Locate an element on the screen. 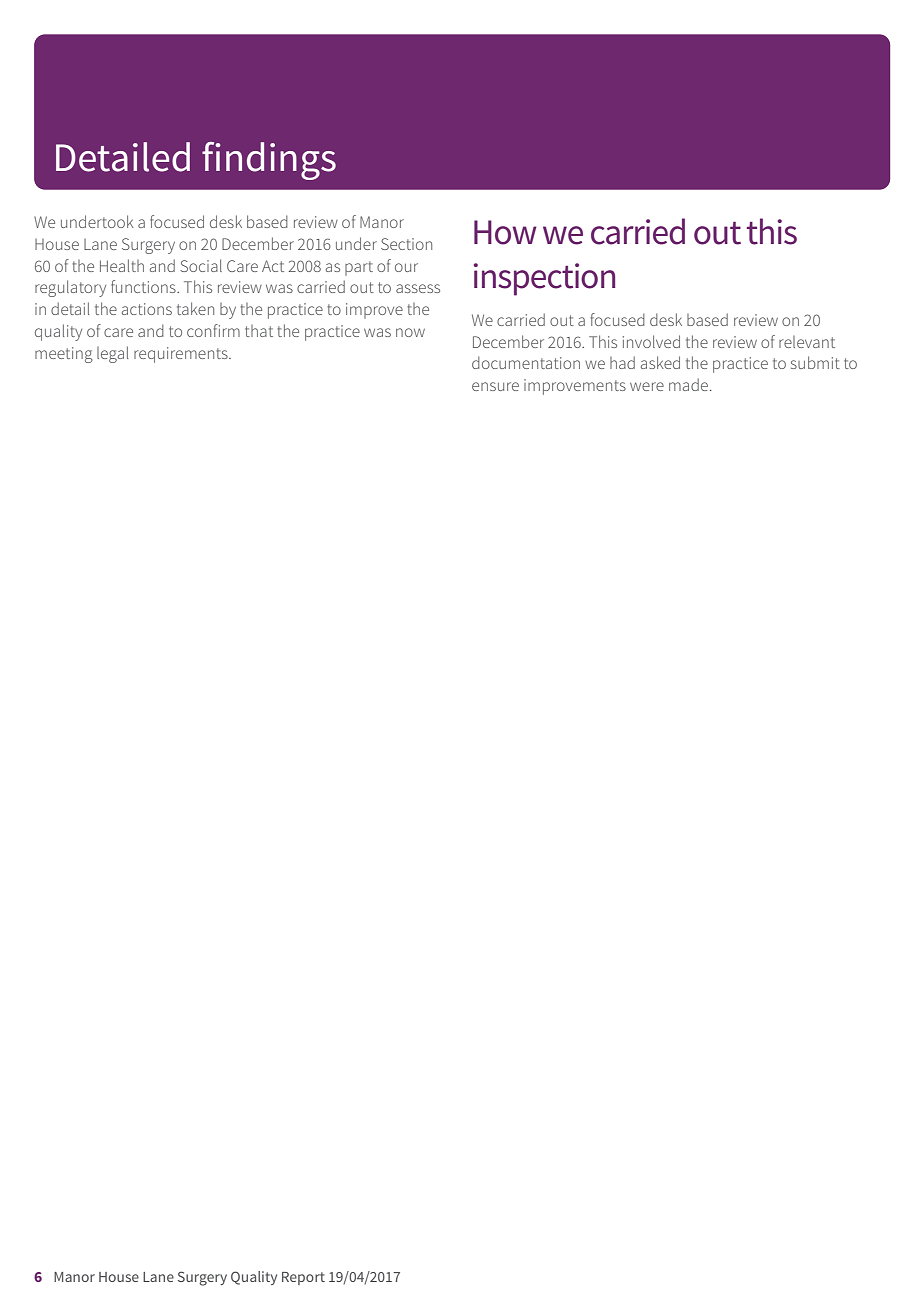 This screenshot has height=1308, width=924. made is located at coordinates (688, 384).
